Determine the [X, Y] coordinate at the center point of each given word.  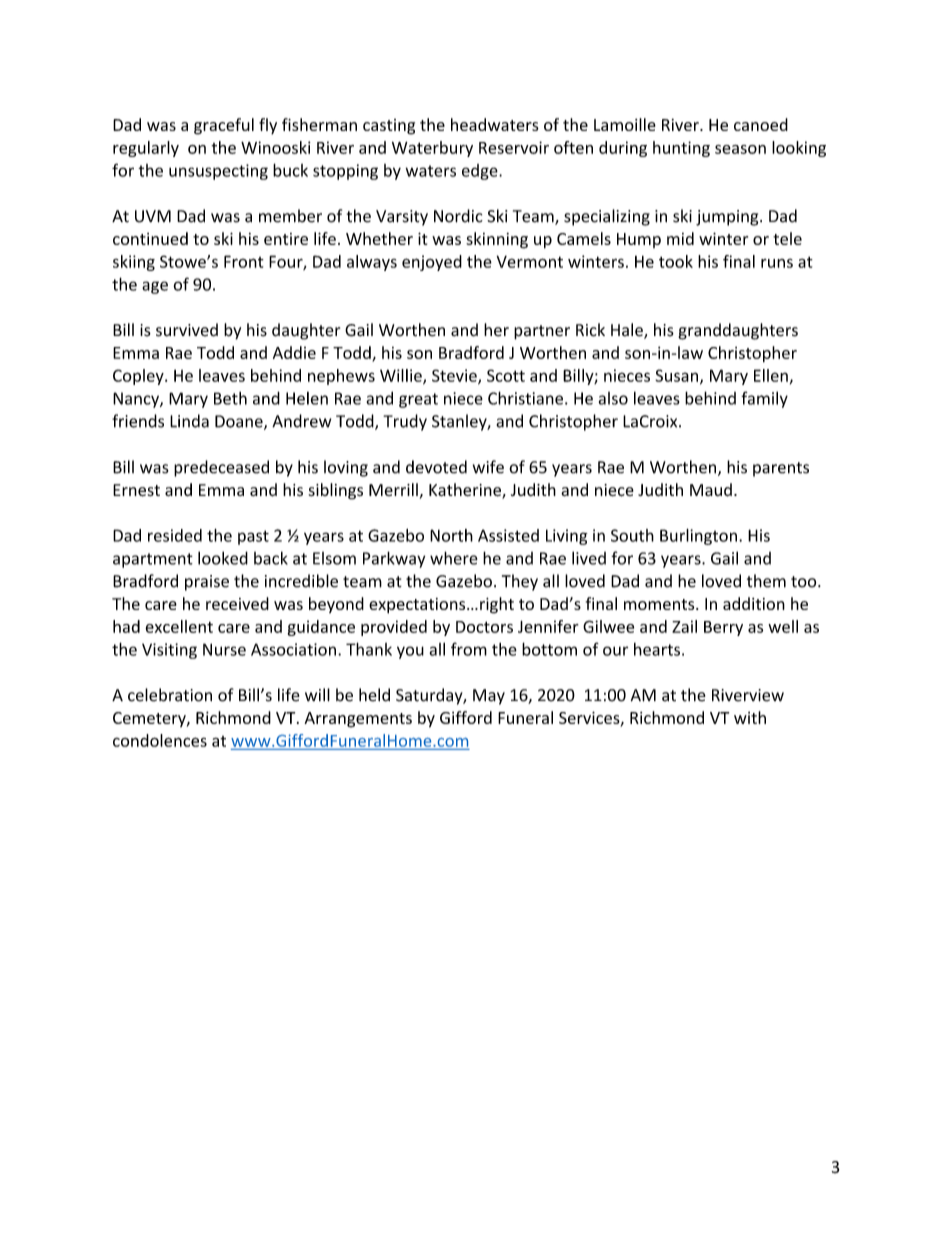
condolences [160, 740]
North [451, 535]
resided [175, 535]
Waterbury [432, 149]
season [740, 149]
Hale [628, 331]
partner [542, 332]
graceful [224, 126]
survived [187, 330]
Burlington [698, 537]
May [489, 697]
